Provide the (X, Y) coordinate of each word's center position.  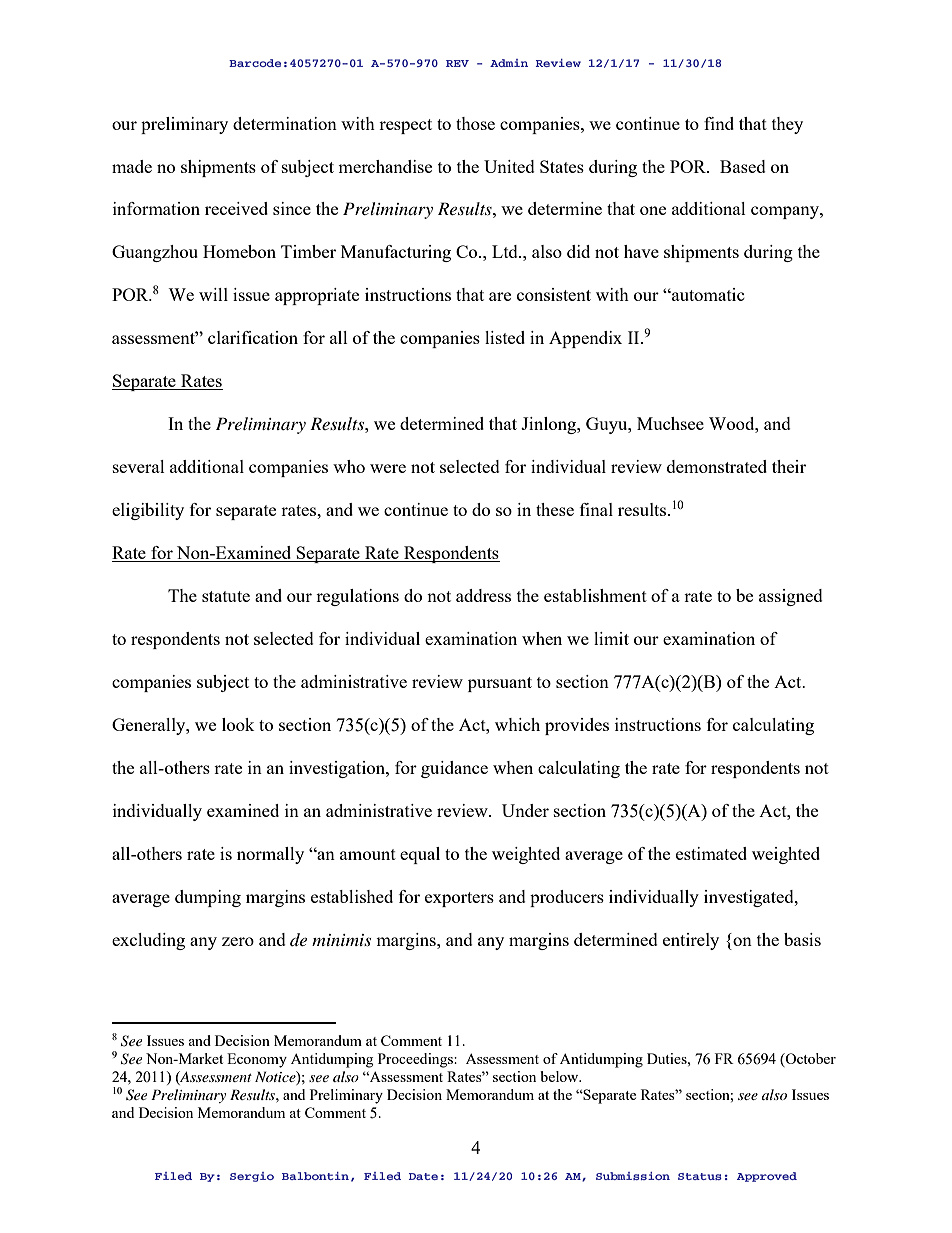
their (789, 466)
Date (423, 1176)
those (475, 123)
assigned (791, 597)
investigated (750, 898)
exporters (459, 899)
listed (505, 337)
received (236, 208)
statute (226, 596)
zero (238, 941)
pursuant (500, 684)
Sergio (252, 1177)
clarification (253, 337)
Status (700, 1176)
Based (743, 166)
